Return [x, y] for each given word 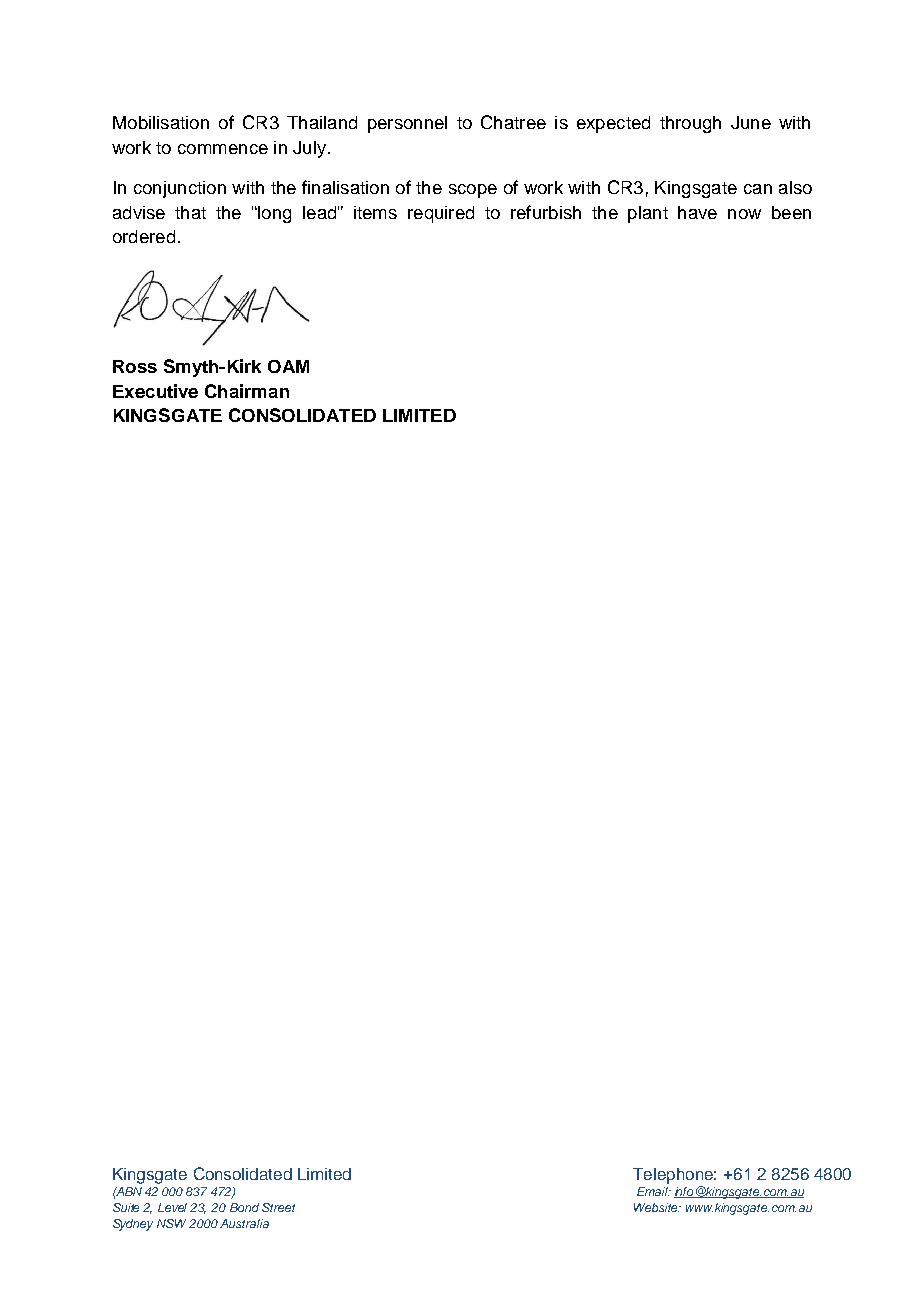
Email [654, 1191]
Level [172, 1207]
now [744, 214]
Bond [244, 1207]
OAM [288, 366]
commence [223, 149]
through [690, 124]
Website [657, 1207]
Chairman [247, 391]
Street [278, 1207]
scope [473, 191]
